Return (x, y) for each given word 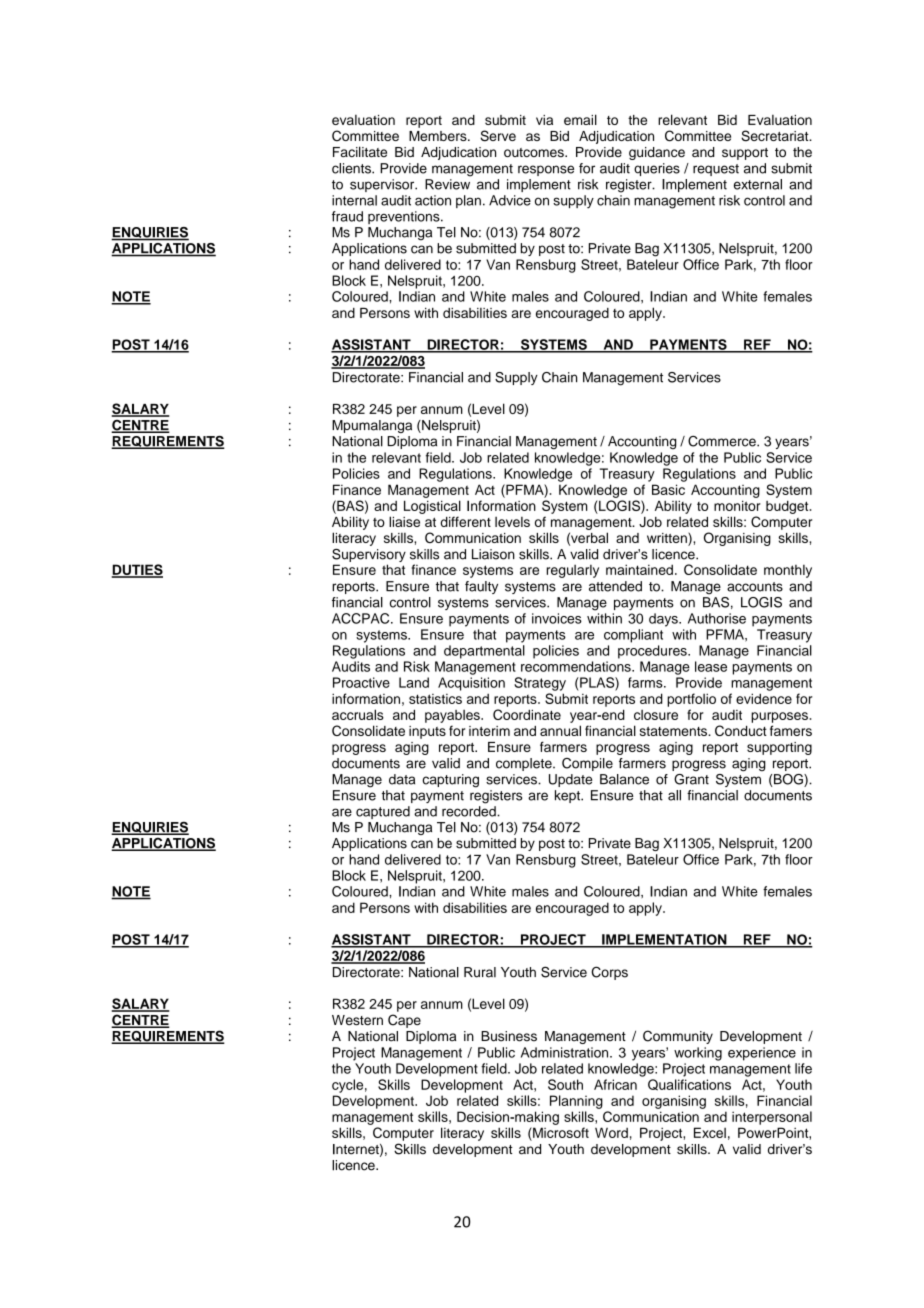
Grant (691, 779)
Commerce (723, 441)
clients (352, 168)
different (465, 521)
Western (357, 1020)
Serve (498, 136)
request (716, 170)
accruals (358, 714)
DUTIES (137, 571)
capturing (450, 781)
